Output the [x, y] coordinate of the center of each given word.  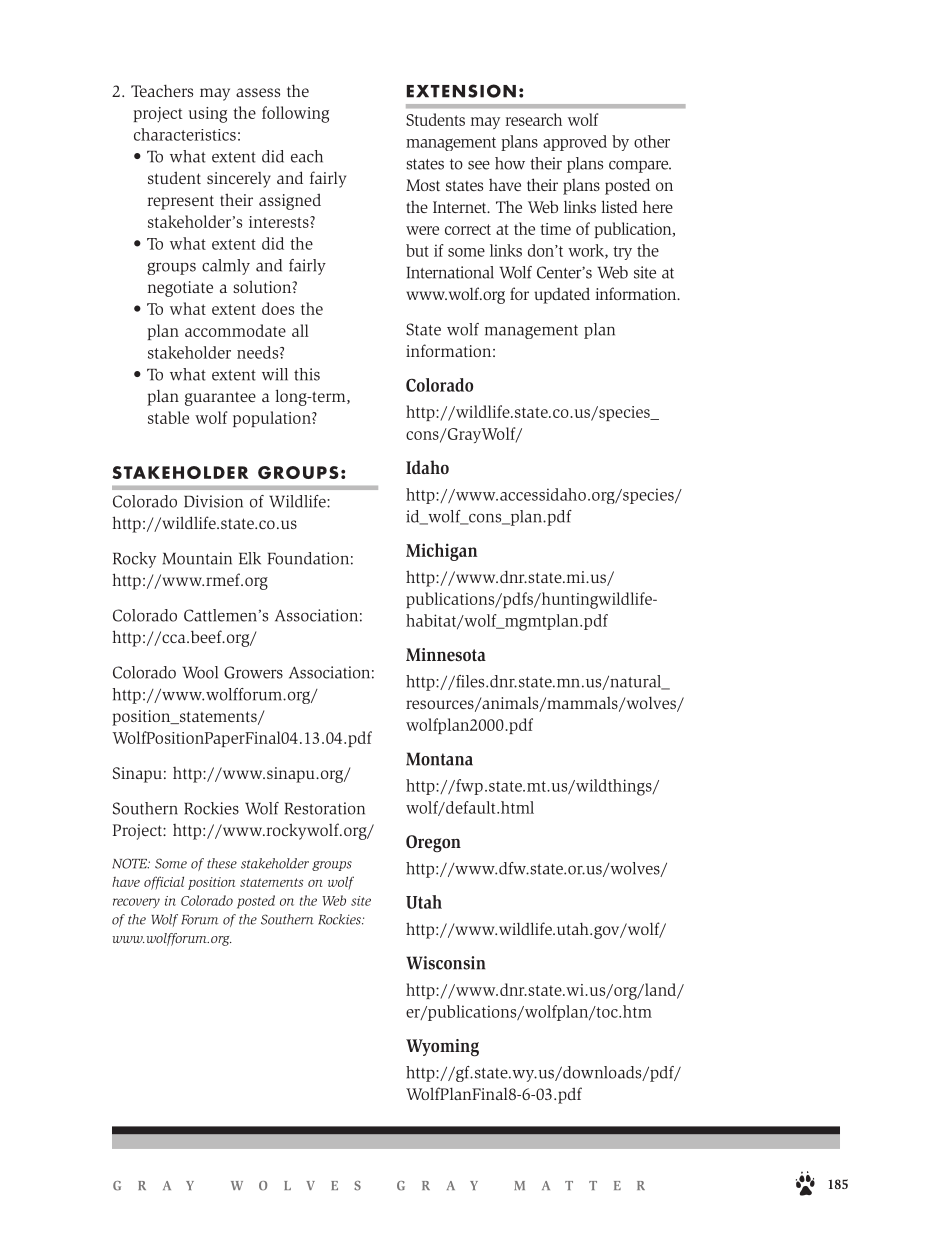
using [208, 115]
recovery [136, 903]
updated [562, 295]
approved [575, 143]
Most [423, 185]
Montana [439, 759]
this [307, 374]
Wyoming [442, 1048]
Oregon [433, 843]
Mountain [197, 558]
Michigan [441, 552]
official [164, 883]
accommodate [235, 330]
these [222, 863]
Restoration [325, 808]
